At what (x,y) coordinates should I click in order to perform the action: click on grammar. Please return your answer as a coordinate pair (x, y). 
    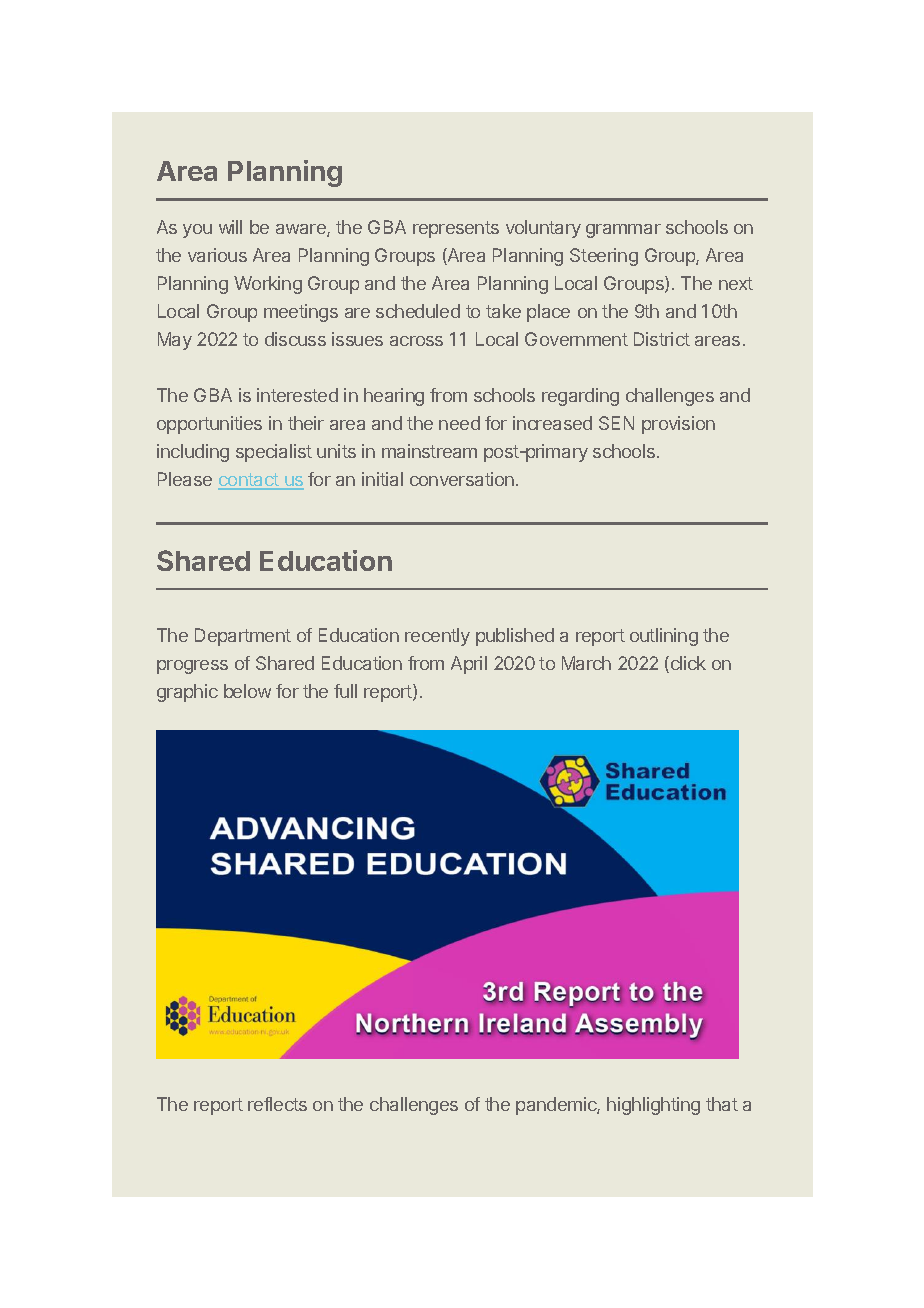
    Looking at the image, I should click on (623, 231).
